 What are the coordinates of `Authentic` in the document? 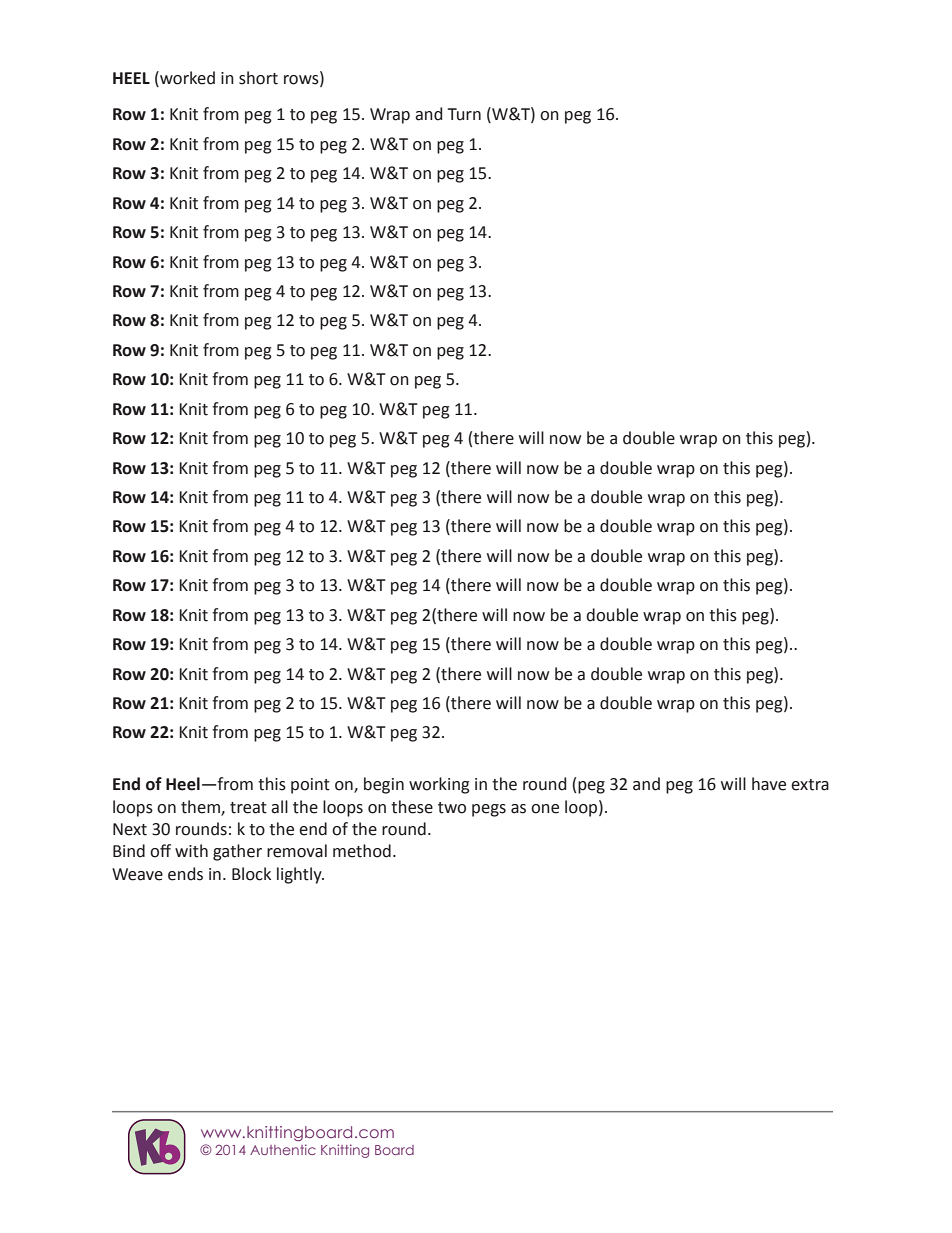 It's located at (283, 1149).
